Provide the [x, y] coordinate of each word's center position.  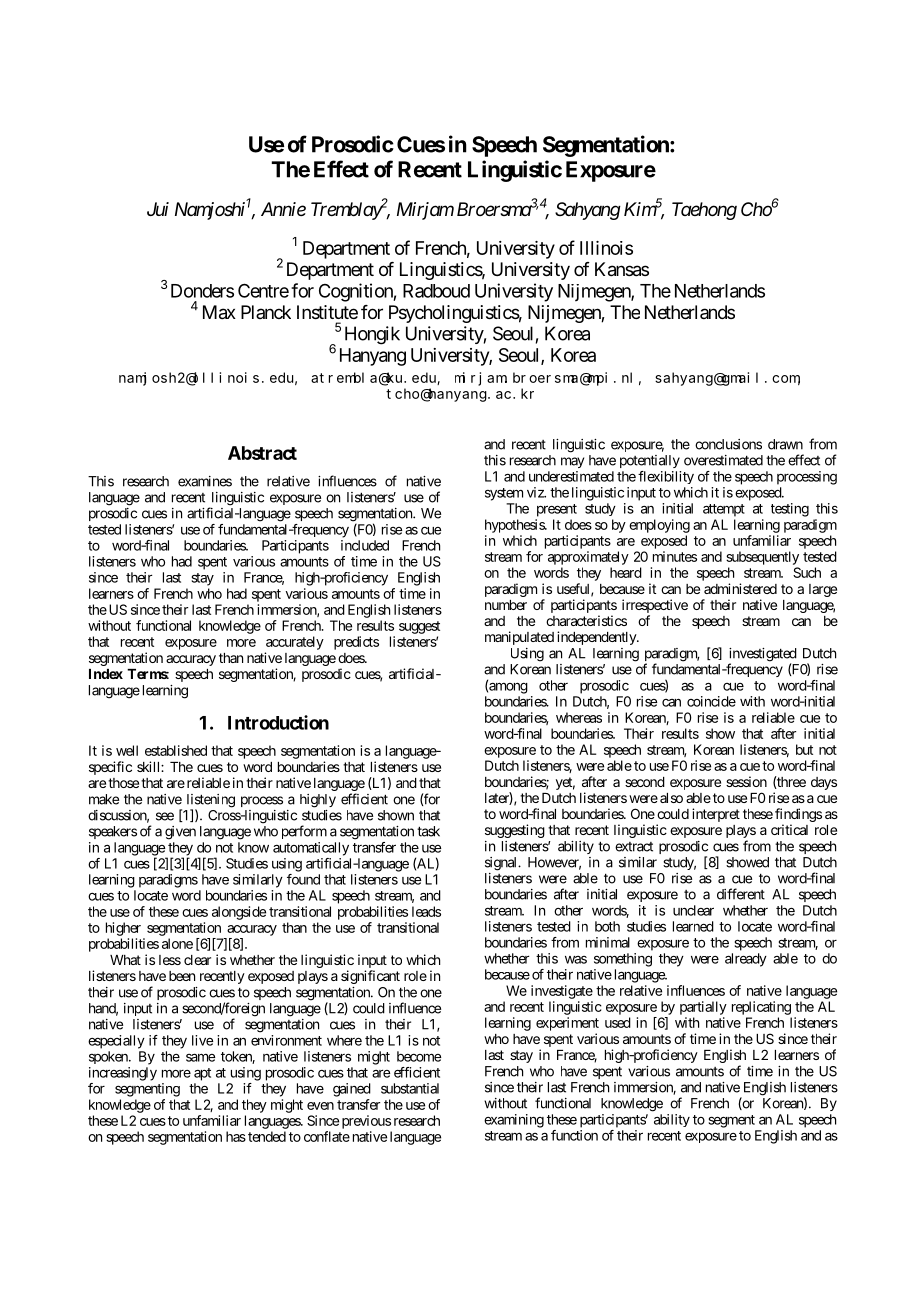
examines [205, 481]
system [504, 494]
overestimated [723, 460]
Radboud [436, 291]
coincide [711, 701]
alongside [239, 913]
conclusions [728, 444]
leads [426, 911]
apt [202, 1074]
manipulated [519, 638]
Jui [158, 209]
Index [106, 674]
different [741, 894]
